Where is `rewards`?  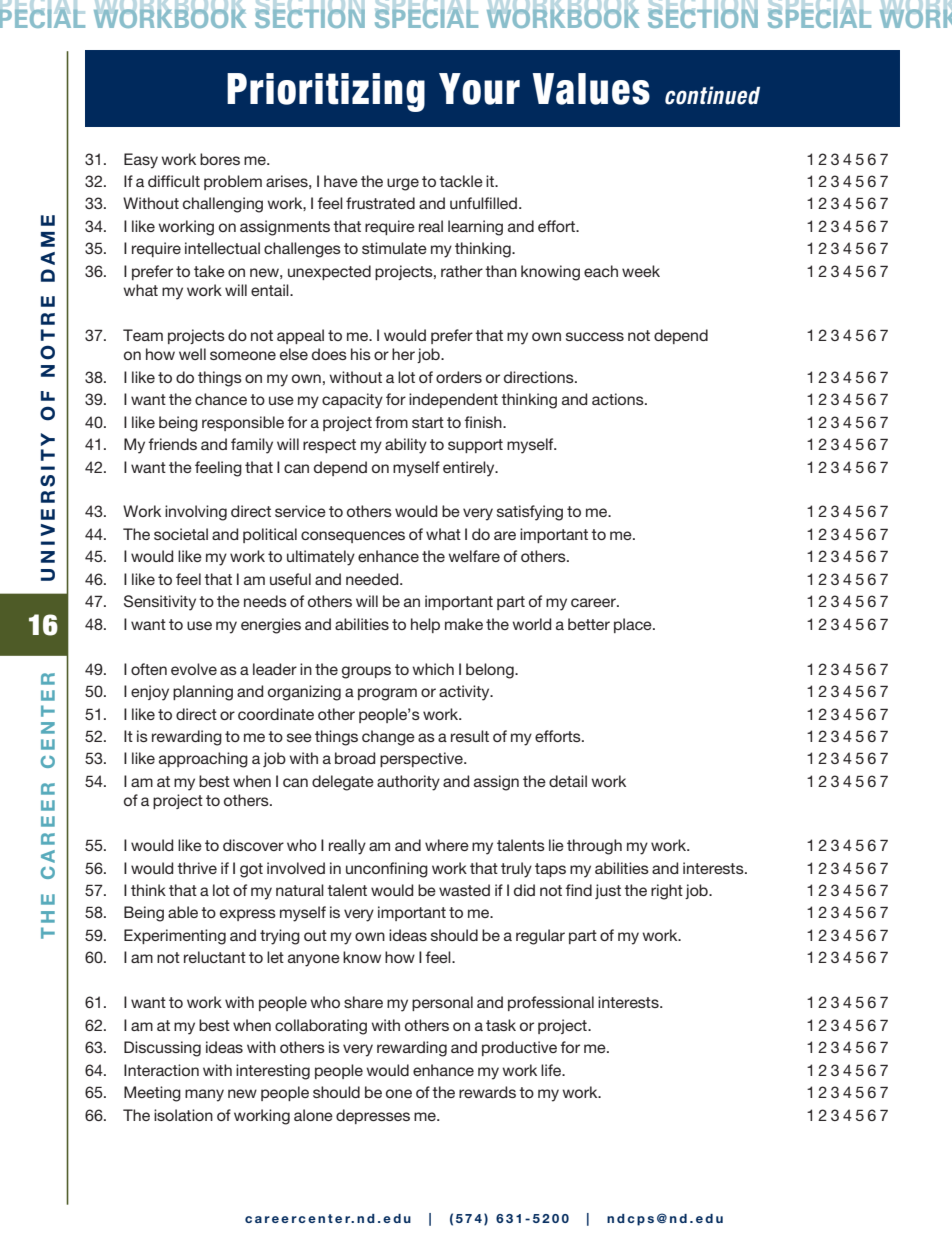
rewards is located at coordinates (487, 1092).
